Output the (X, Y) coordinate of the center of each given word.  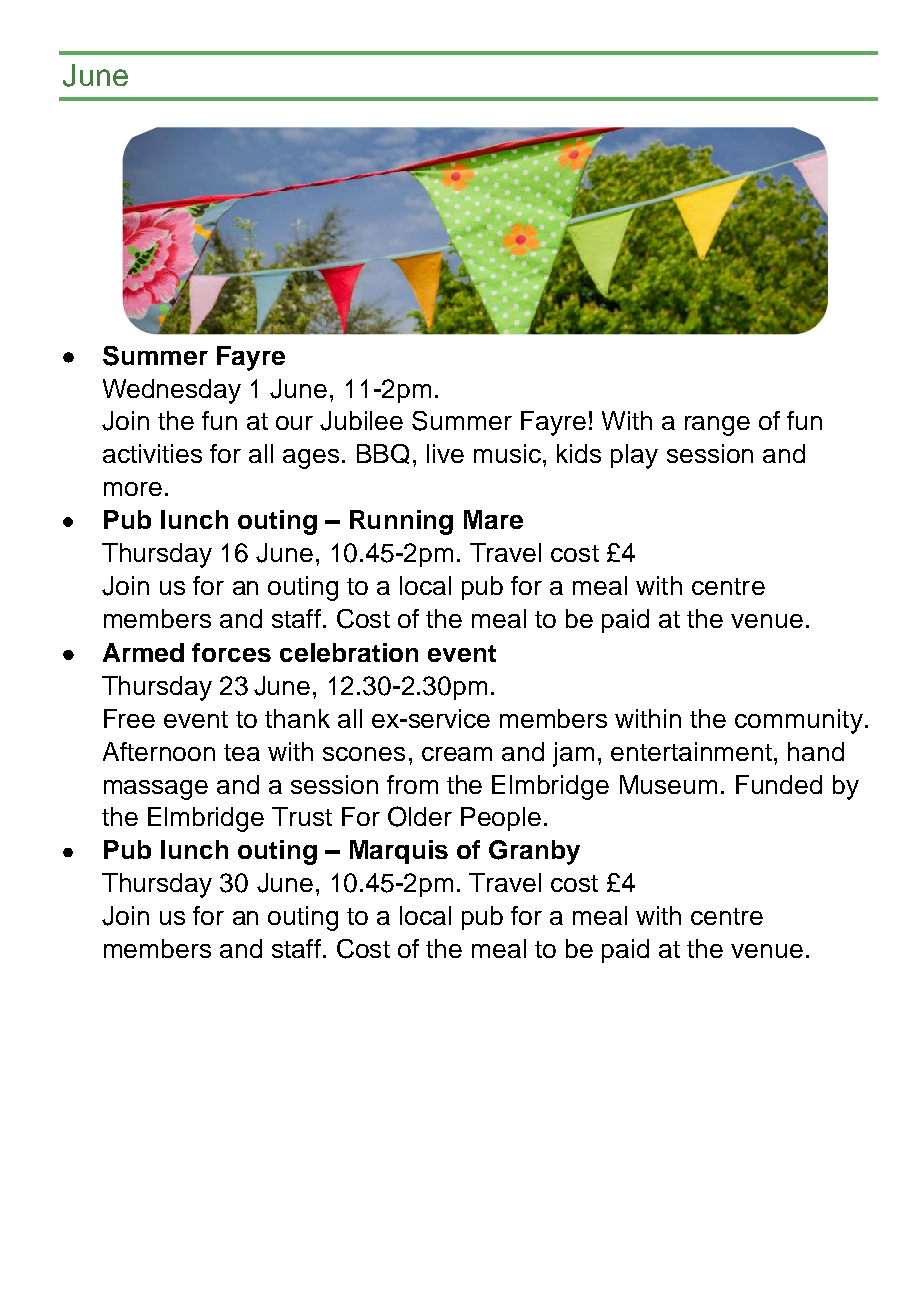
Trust (302, 816)
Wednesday (172, 391)
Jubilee (361, 421)
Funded (779, 784)
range (717, 426)
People (501, 819)
